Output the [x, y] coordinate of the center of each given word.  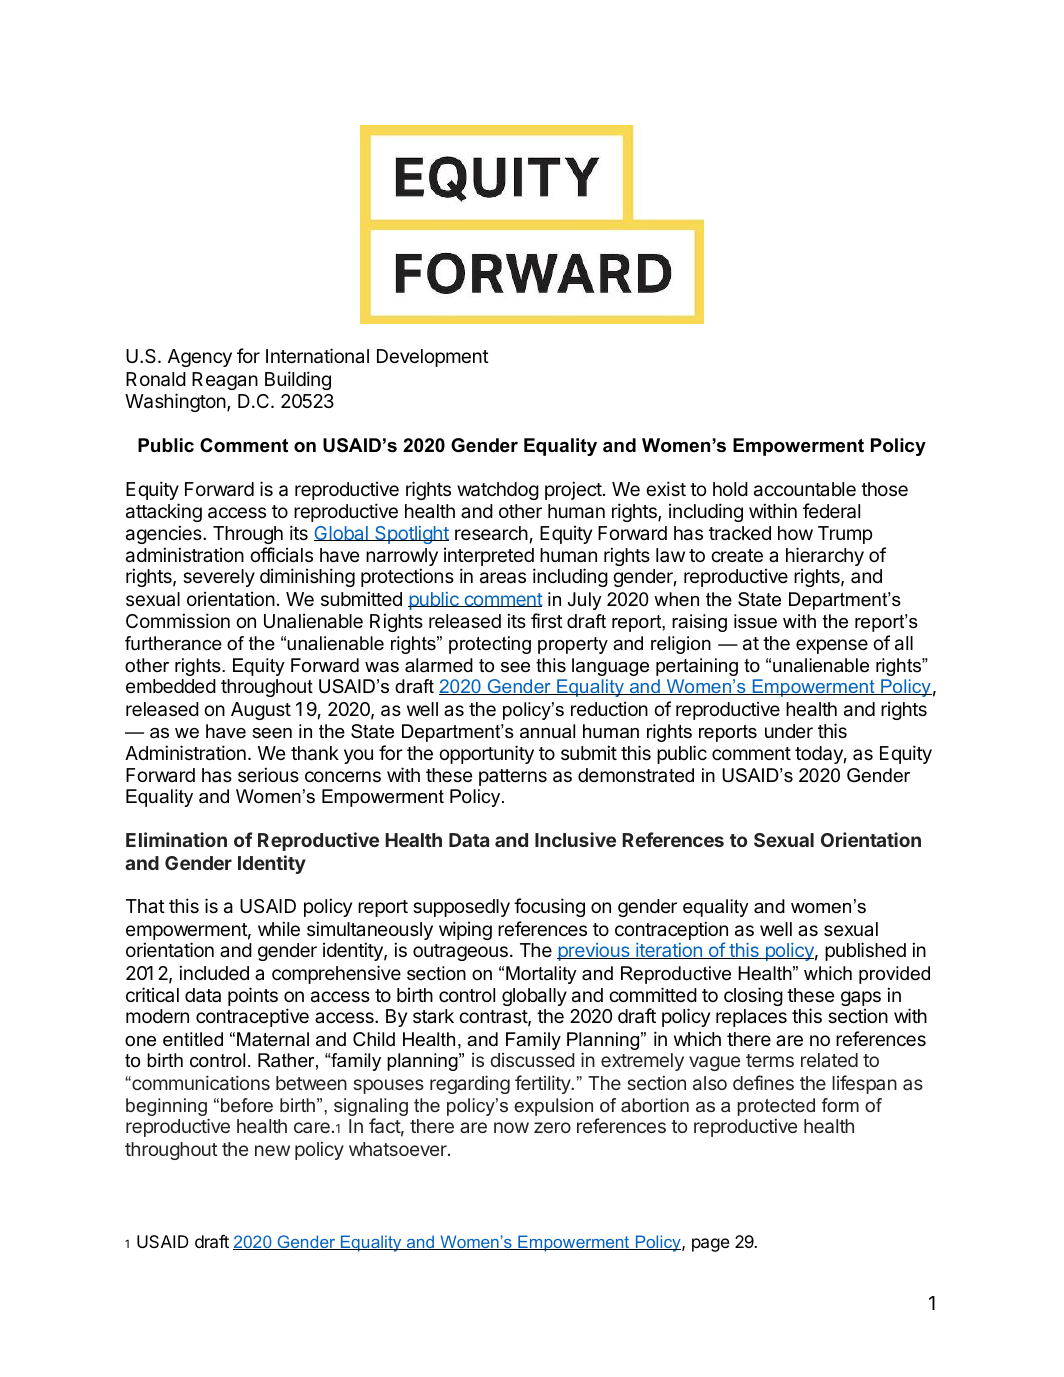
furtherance [173, 643]
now [511, 1127]
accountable [805, 489]
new [272, 1150]
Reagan [225, 381]
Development [433, 358]
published [865, 951]
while [279, 928]
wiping [465, 930]
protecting [490, 645]
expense [832, 646]
